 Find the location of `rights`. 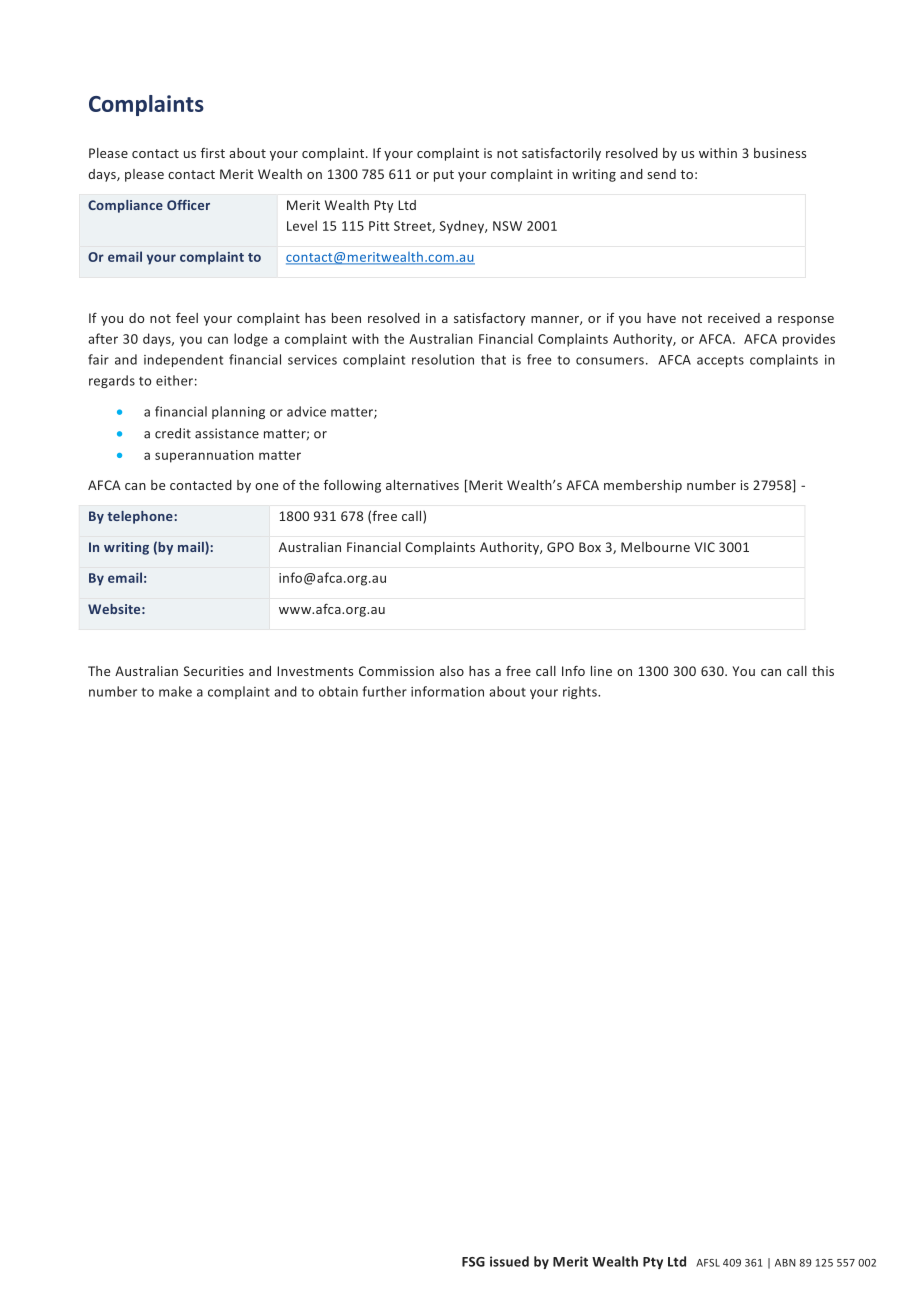

rights is located at coordinates (581, 692).
